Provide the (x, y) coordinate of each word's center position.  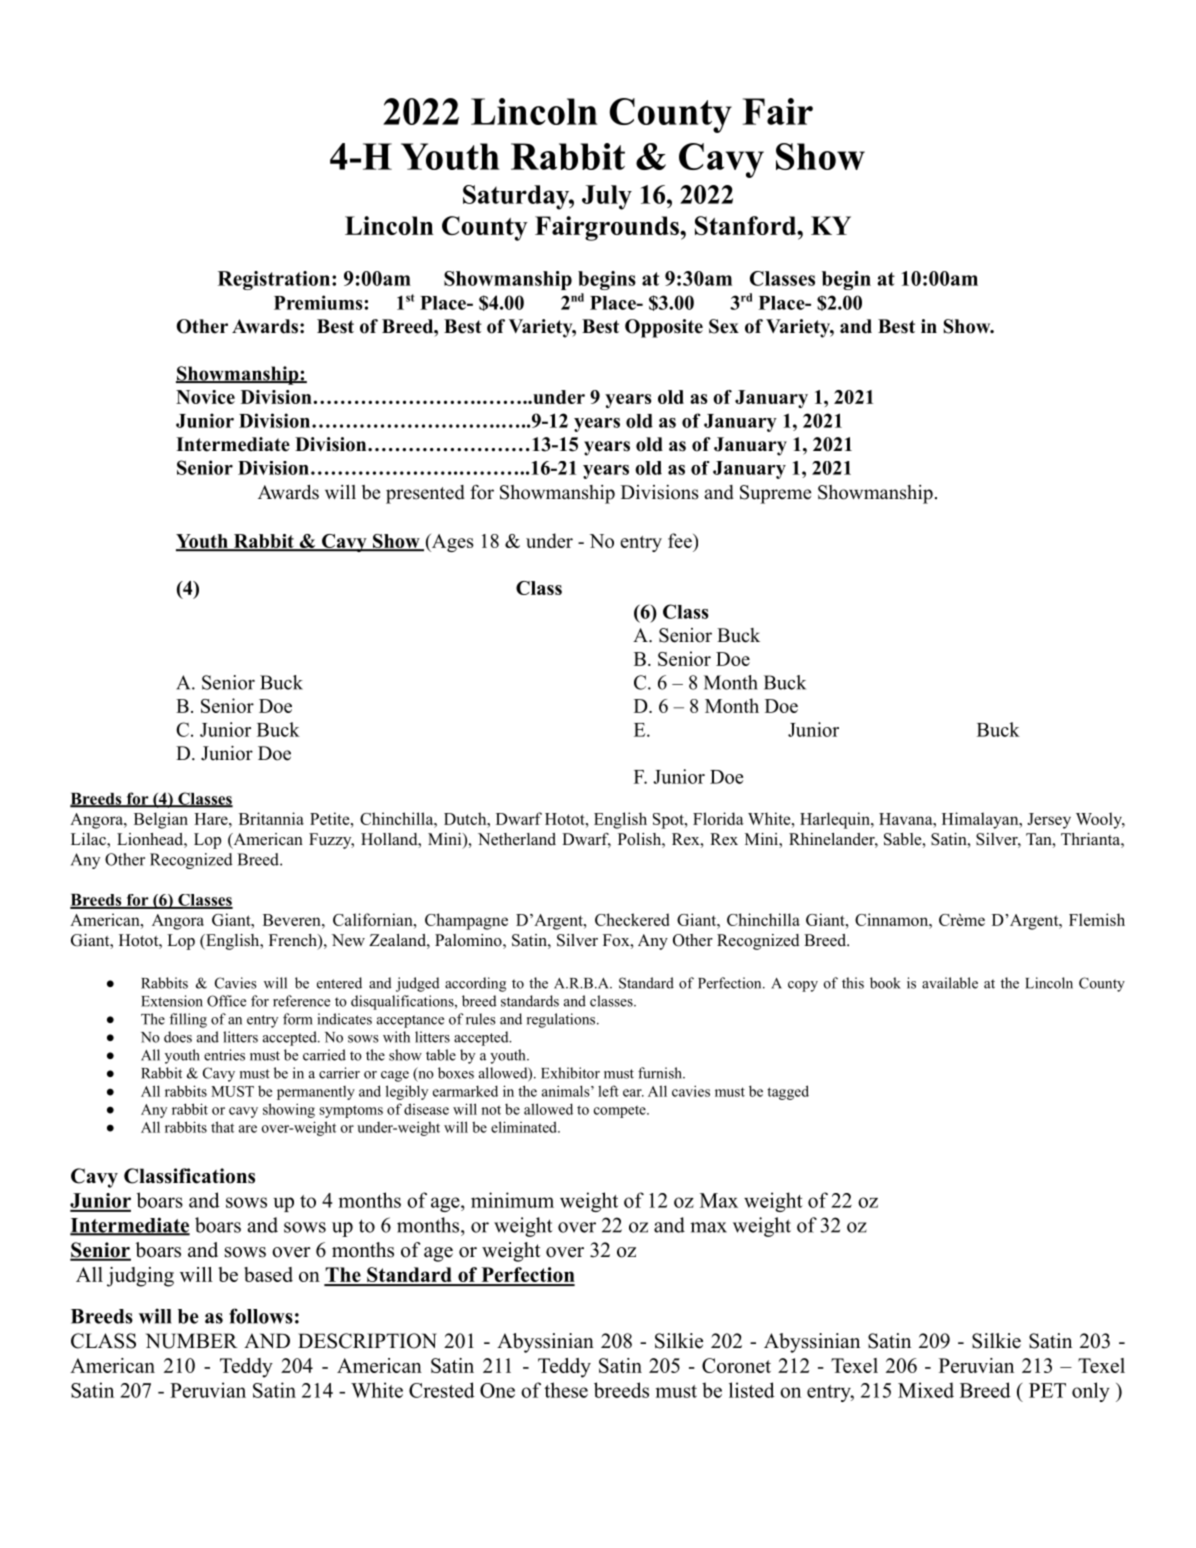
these (566, 1390)
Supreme (775, 494)
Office (226, 1001)
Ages (452, 543)
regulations (562, 1020)
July (607, 197)
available (950, 983)
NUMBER (192, 1341)
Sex (724, 326)
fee (681, 540)
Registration (274, 280)
